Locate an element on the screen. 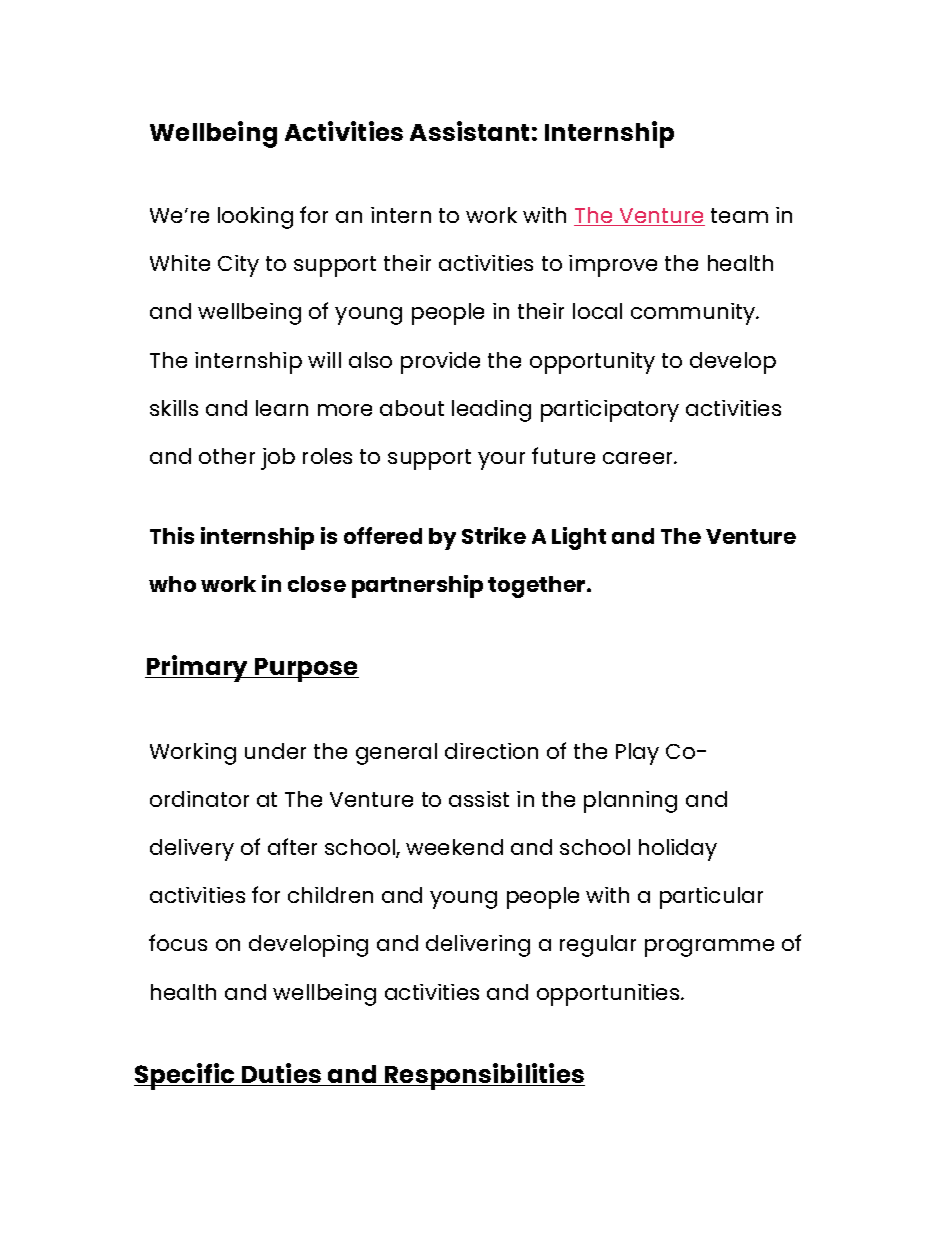 This screenshot has width=952, height=1233. City is located at coordinates (238, 266).
